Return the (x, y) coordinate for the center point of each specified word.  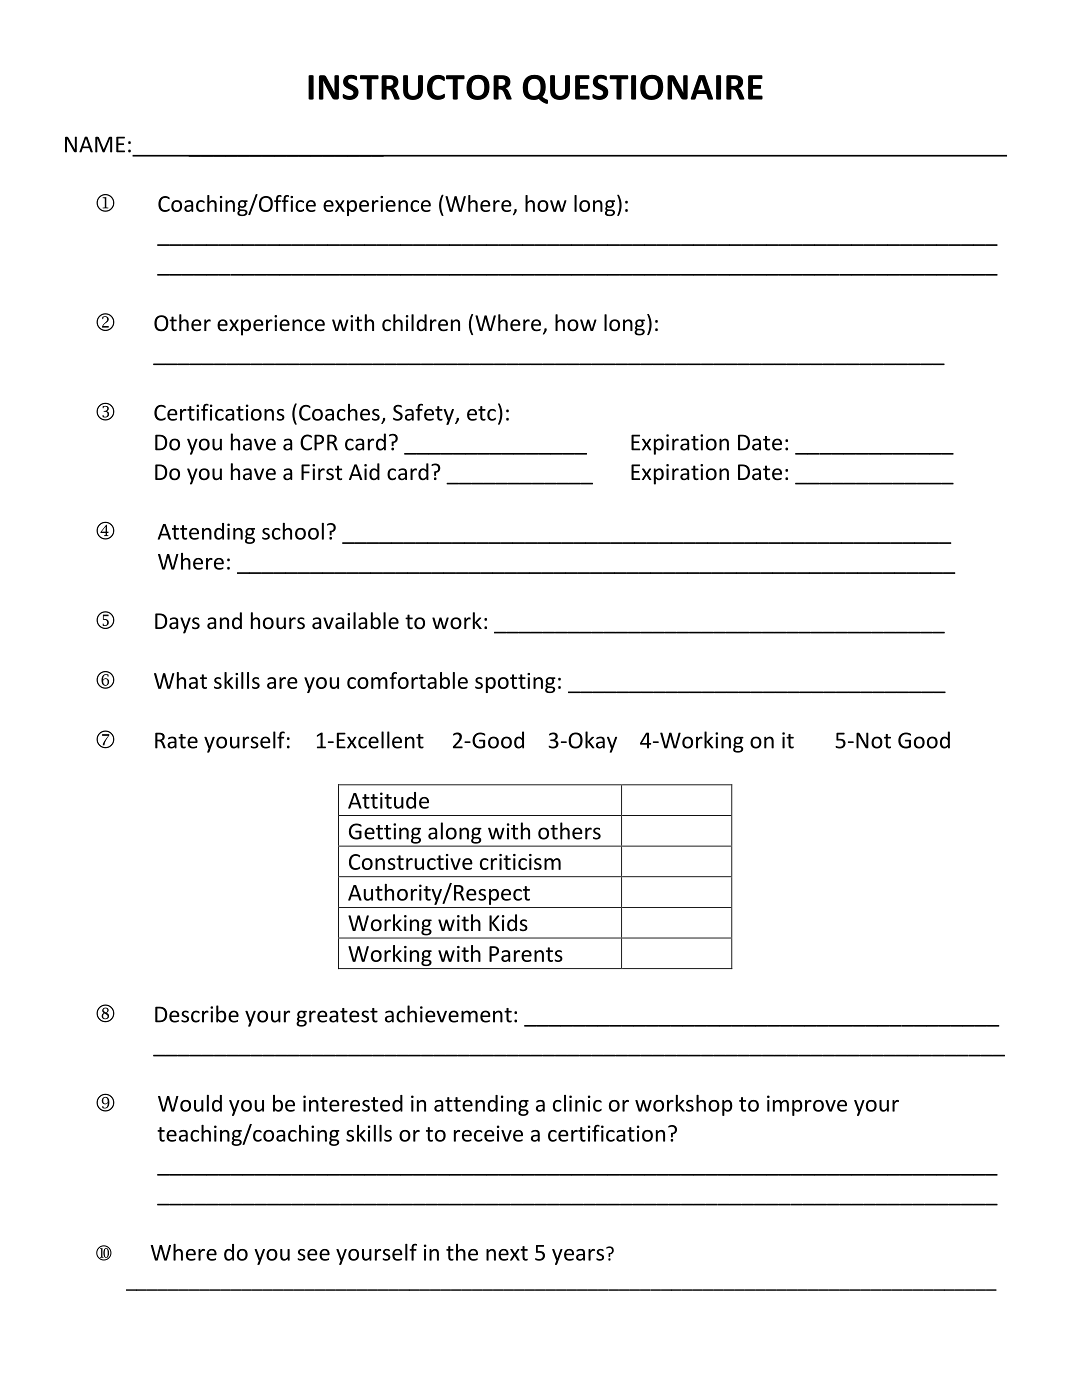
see (313, 1255)
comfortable (407, 680)
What (180, 680)
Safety (424, 414)
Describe (197, 1014)
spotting (515, 683)
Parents (526, 954)
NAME (95, 144)
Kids (508, 923)
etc (481, 413)
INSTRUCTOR (410, 87)
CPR (319, 442)
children (421, 323)
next (507, 1253)
